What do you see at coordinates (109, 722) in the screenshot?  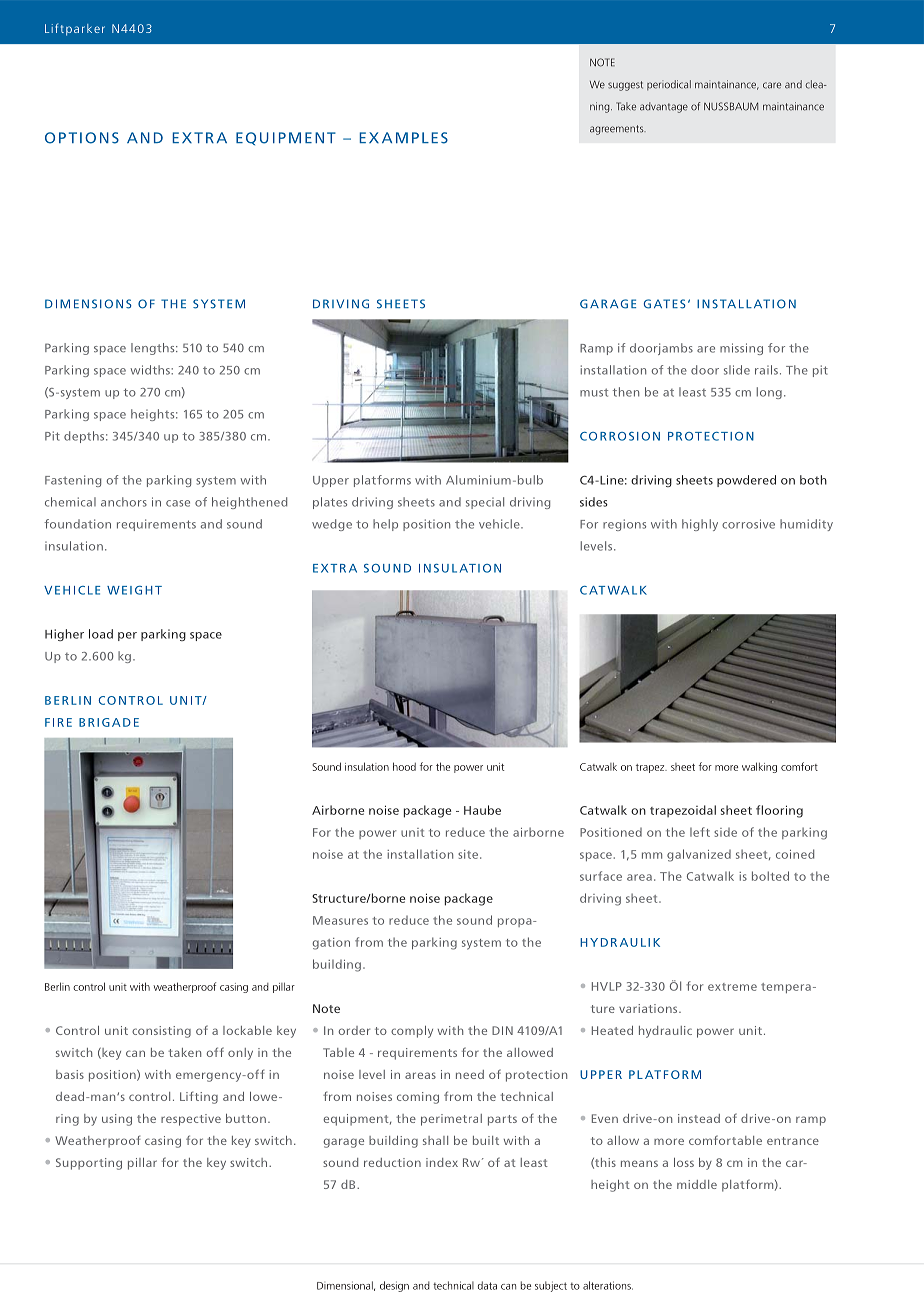 I see `BRIGADE` at bounding box center [109, 722].
